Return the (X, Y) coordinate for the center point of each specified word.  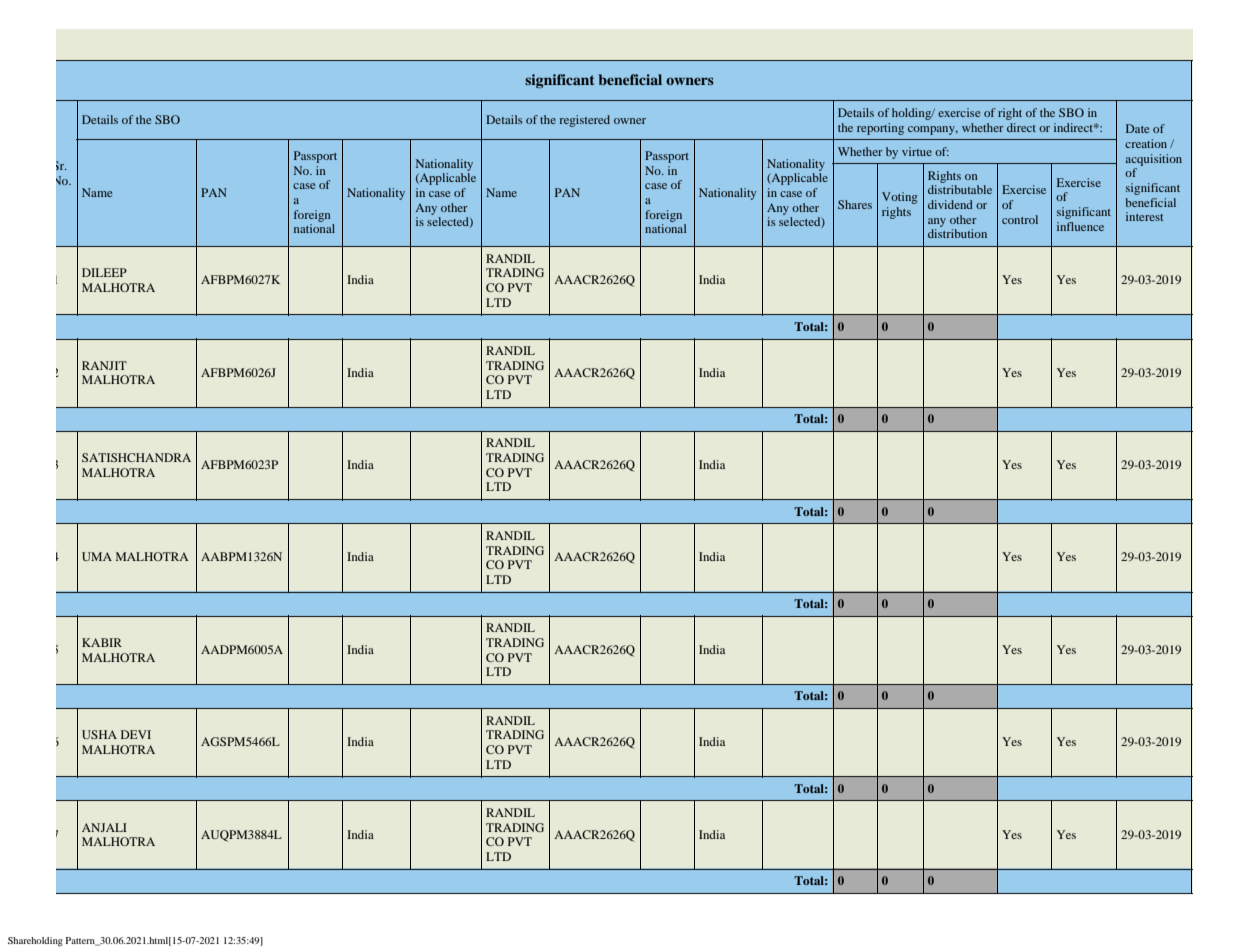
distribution (957, 233)
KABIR (102, 642)
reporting (880, 129)
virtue (917, 151)
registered (585, 121)
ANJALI (104, 827)
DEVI (136, 734)
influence (1080, 226)
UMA (97, 556)
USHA (99, 734)
